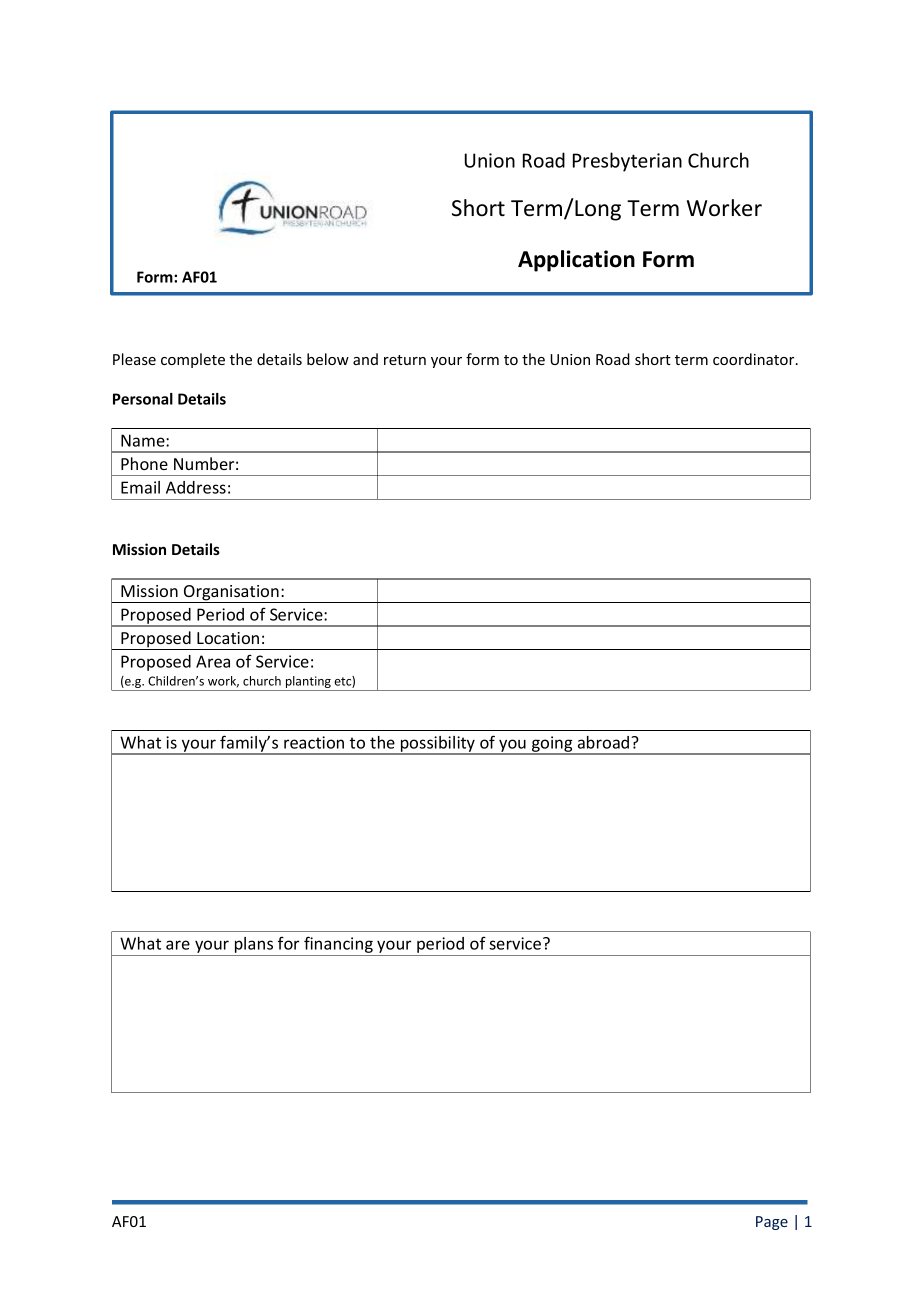  What do you see at coordinates (193, 360) in the image?
I see `complete` at bounding box center [193, 360].
